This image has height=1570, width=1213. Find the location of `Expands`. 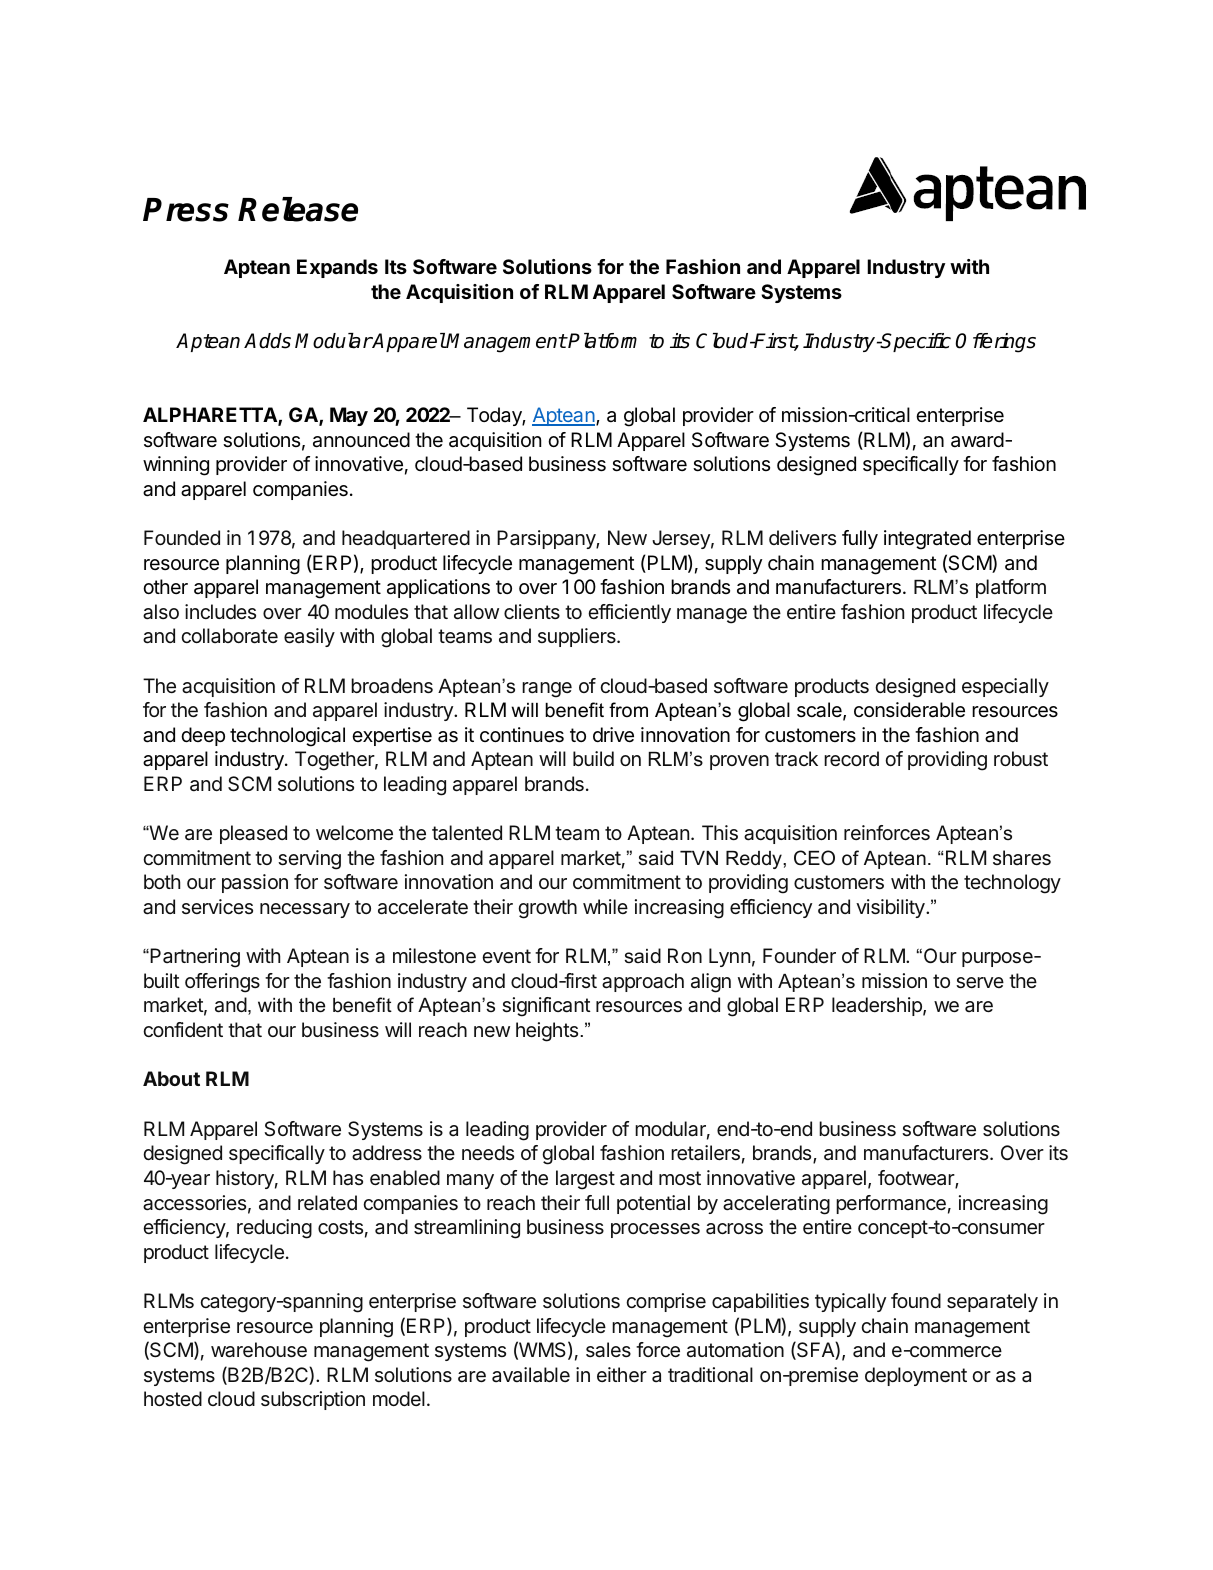

Expands is located at coordinates (337, 268).
